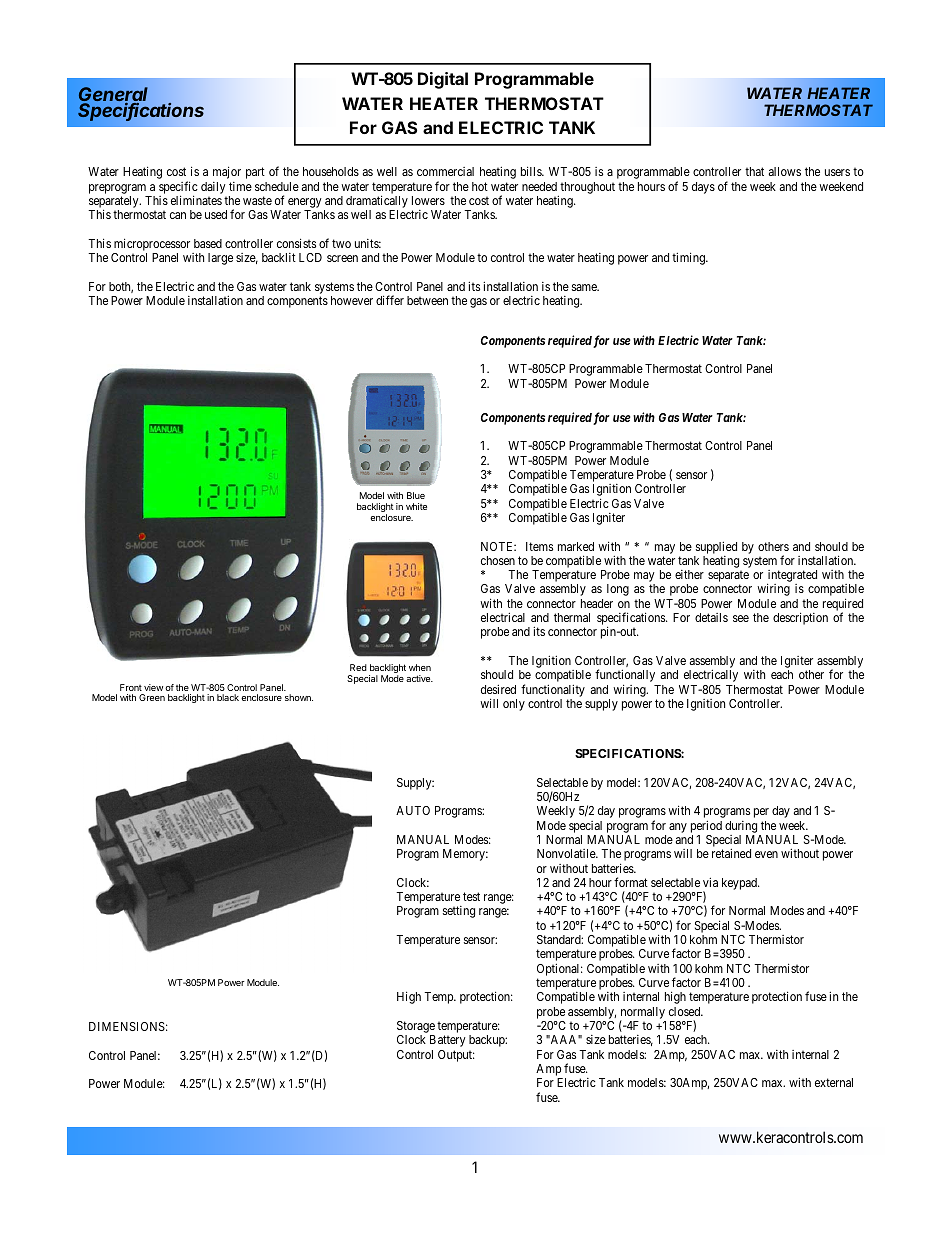 This screenshot has height=1233, width=952. I want to click on supplied, so click(716, 547).
